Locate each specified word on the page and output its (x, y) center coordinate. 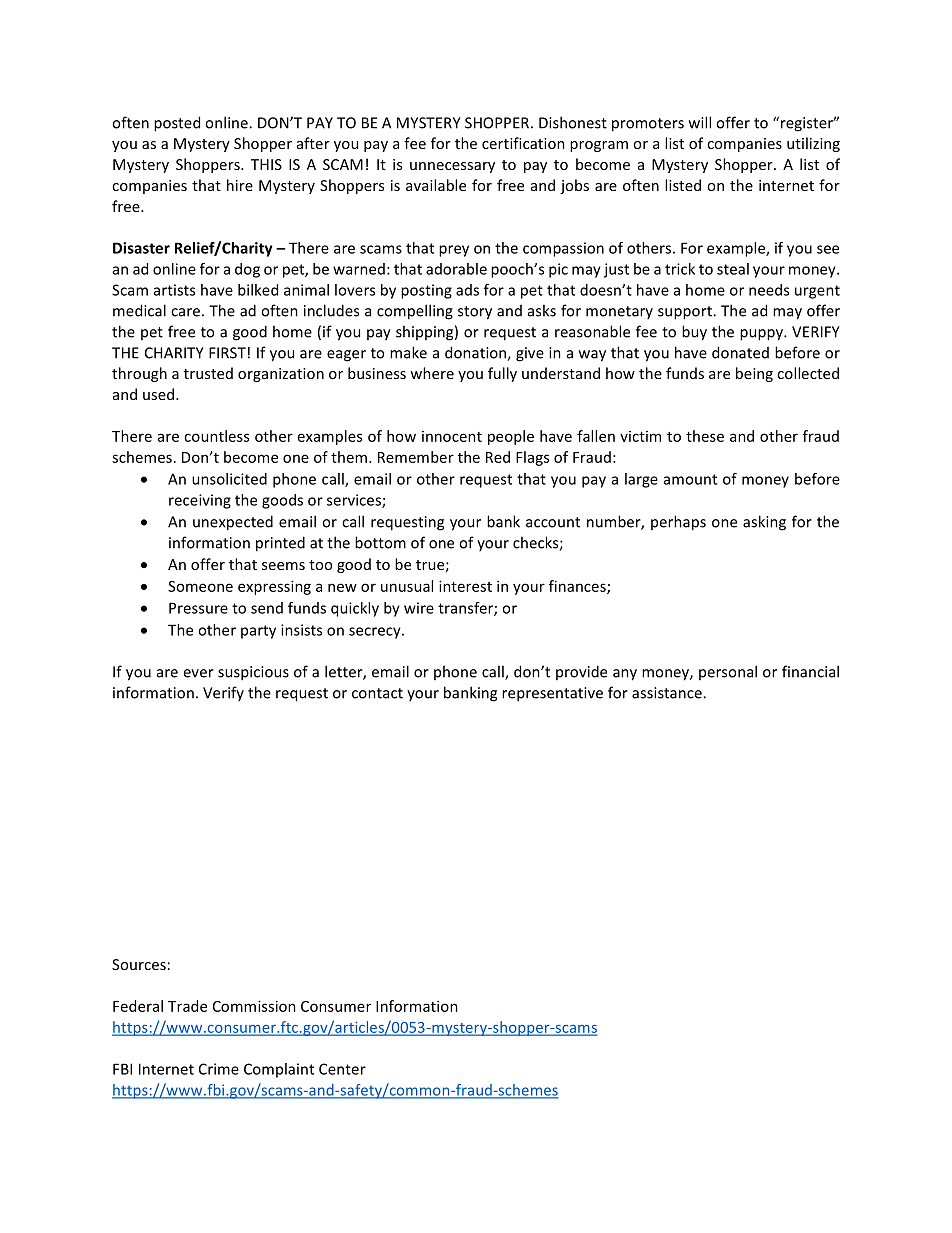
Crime (219, 1069)
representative (552, 694)
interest (465, 586)
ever (198, 673)
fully (502, 374)
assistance (668, 693)
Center (342, 1069)
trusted (208, 373)
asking (764, 523)
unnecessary (452, 167)
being (754, 374)
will (700, 122)
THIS (266, 164)
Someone (200, 586)
